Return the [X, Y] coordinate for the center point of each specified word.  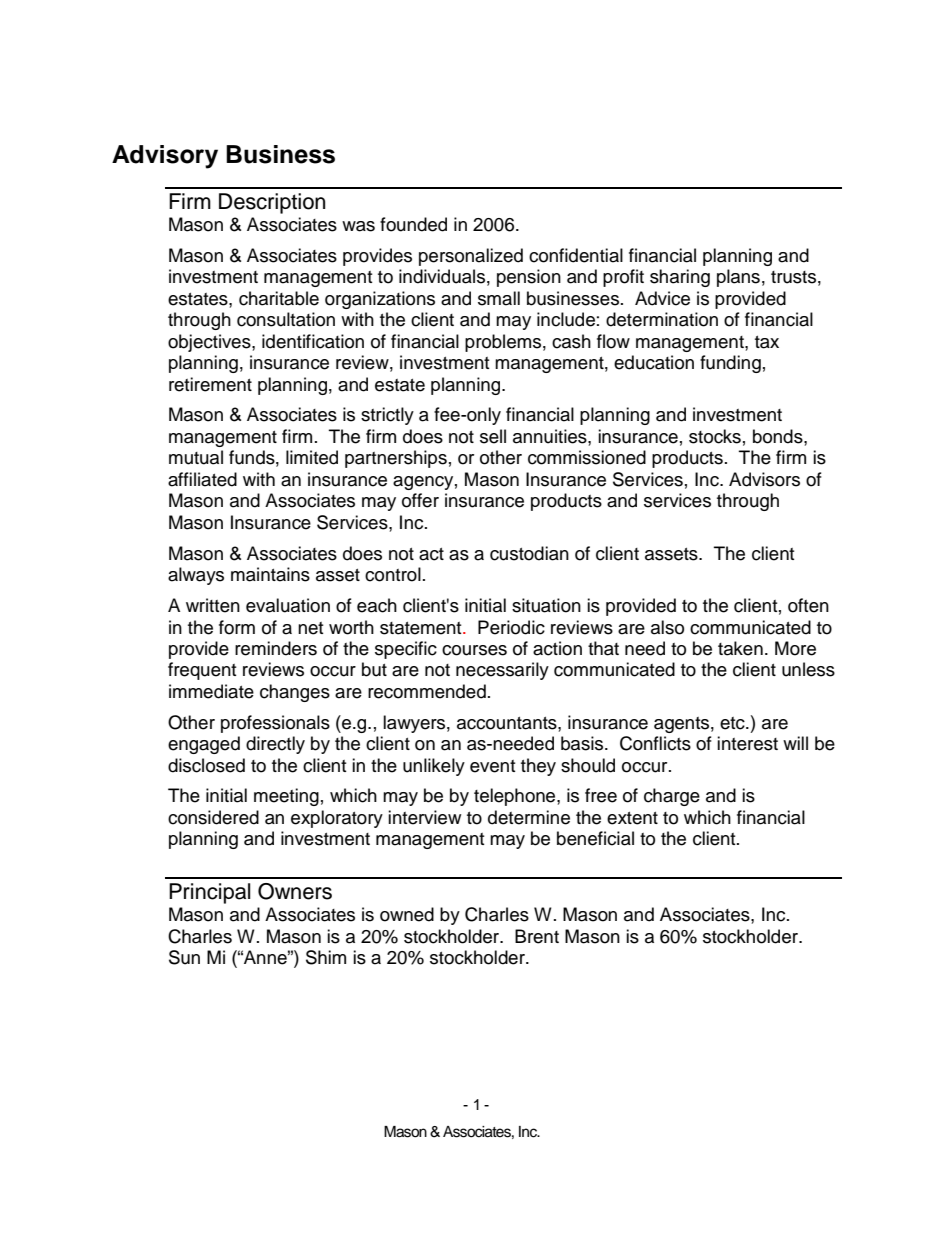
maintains [270, 574]
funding [730, 364]
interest [747, 743]
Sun [184, 957]
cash [571, 341]
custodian [529, 553]
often [808, 605]
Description [272, 203]
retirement [210, 384]
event [492, 766]
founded [413, 224]
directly [275, 745]
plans [738, 278]
